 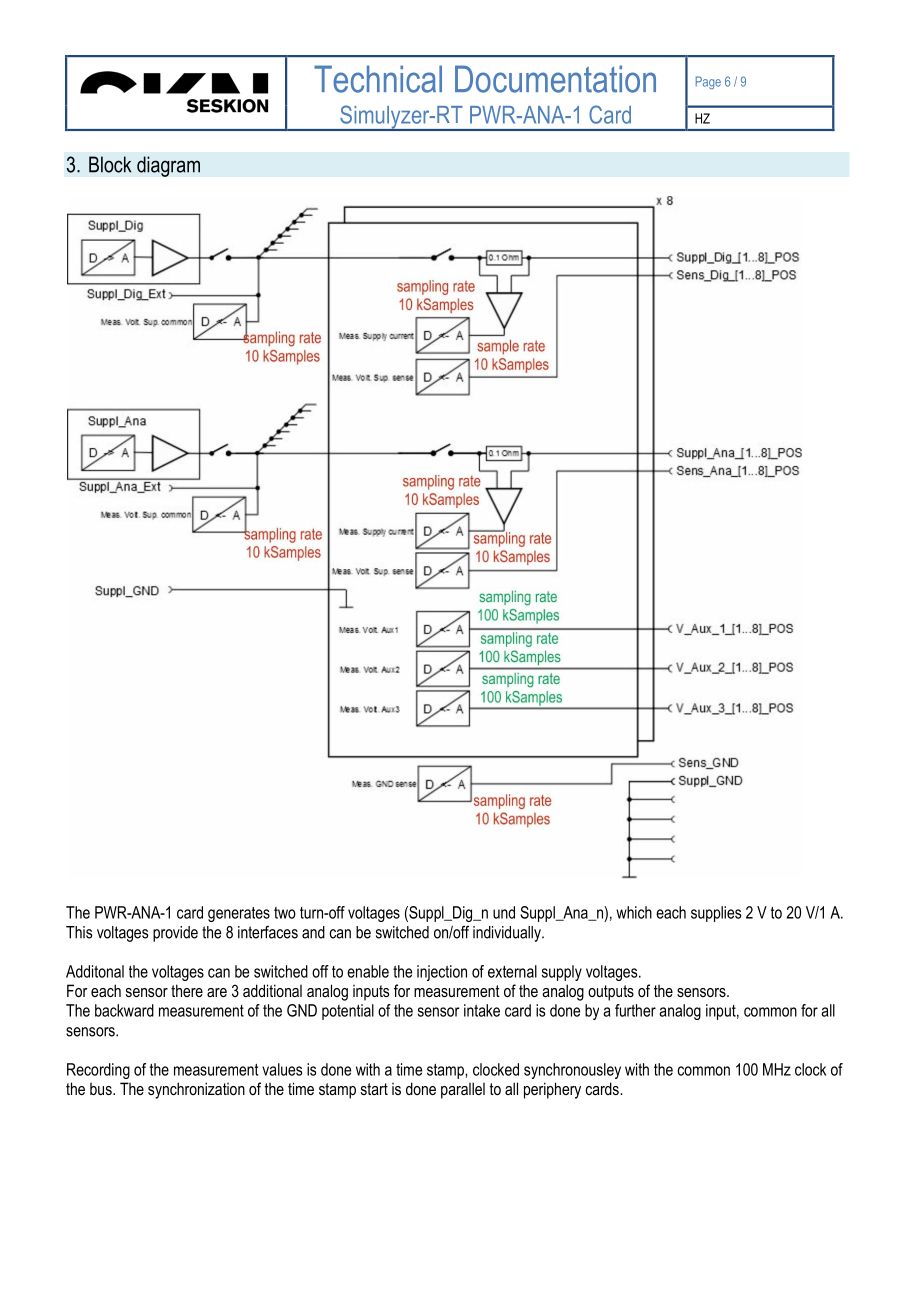 I want to click on which, so click(x=634, y=912).
